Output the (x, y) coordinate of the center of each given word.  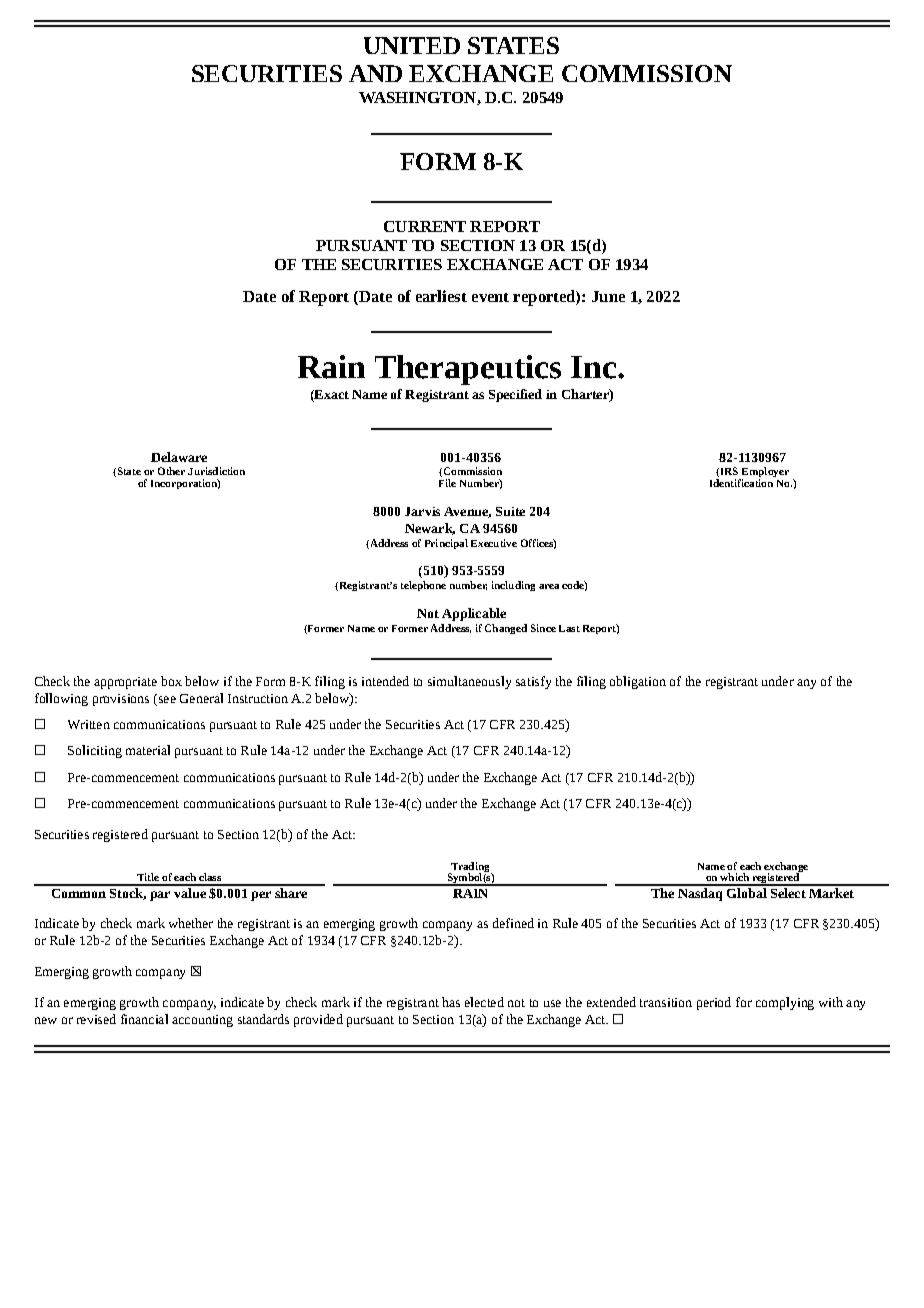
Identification (741, 483)
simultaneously (469, 682)
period (714, 1003)
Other (171, 471)
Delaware (179, 457)
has (451, 1002)
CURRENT (425, 226)
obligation (638, 682)
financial (144, 1019)
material (148, 750)
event (490, 297)
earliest (441, 296)
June (608, 296)
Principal (446, 544)
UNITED (412, 45)
